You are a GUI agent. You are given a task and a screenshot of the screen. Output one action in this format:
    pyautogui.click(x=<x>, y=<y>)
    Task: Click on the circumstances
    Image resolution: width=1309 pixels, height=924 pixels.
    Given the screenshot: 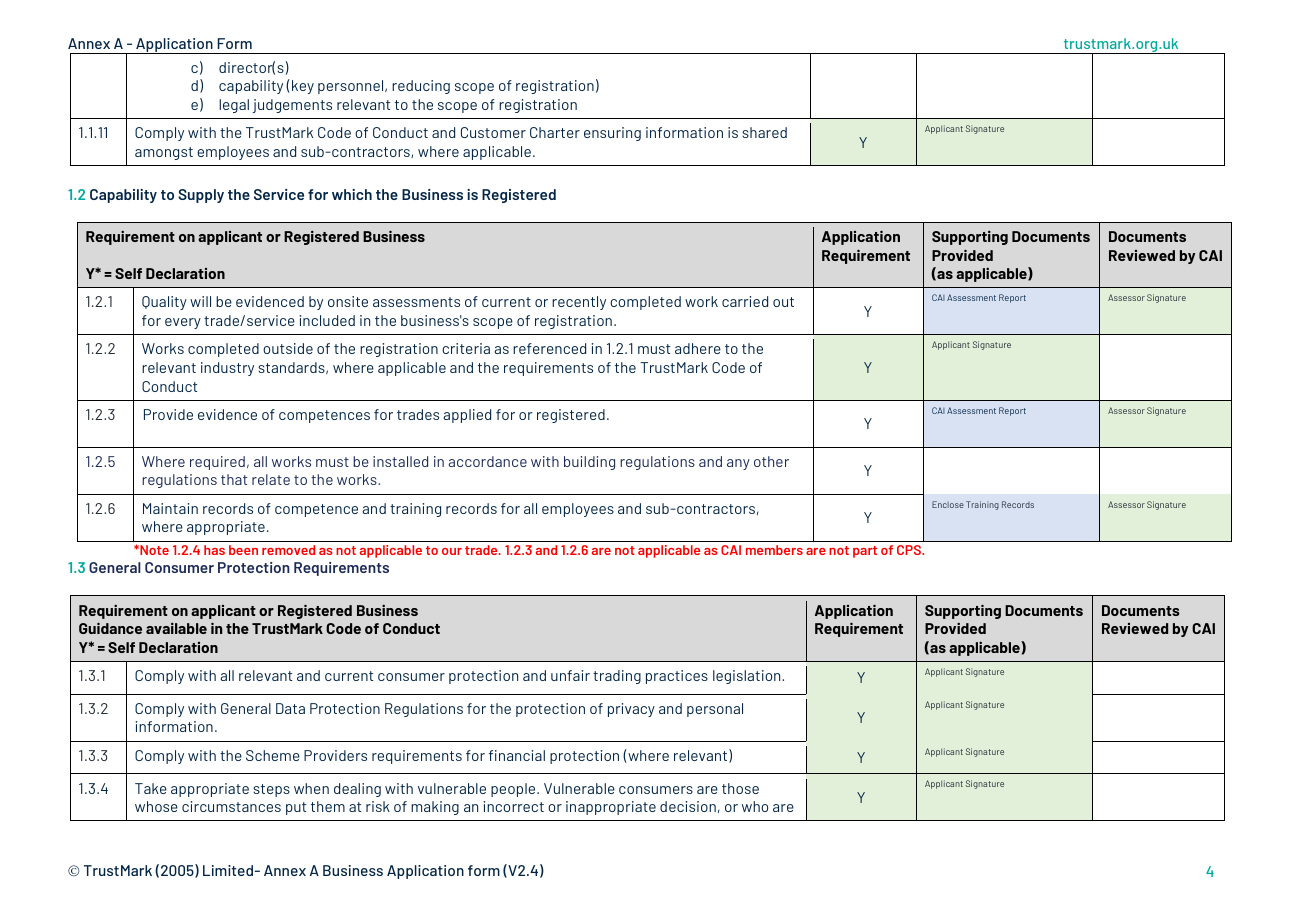 What is the action you would take?
    pyautogui.click(x=231, y=806)
